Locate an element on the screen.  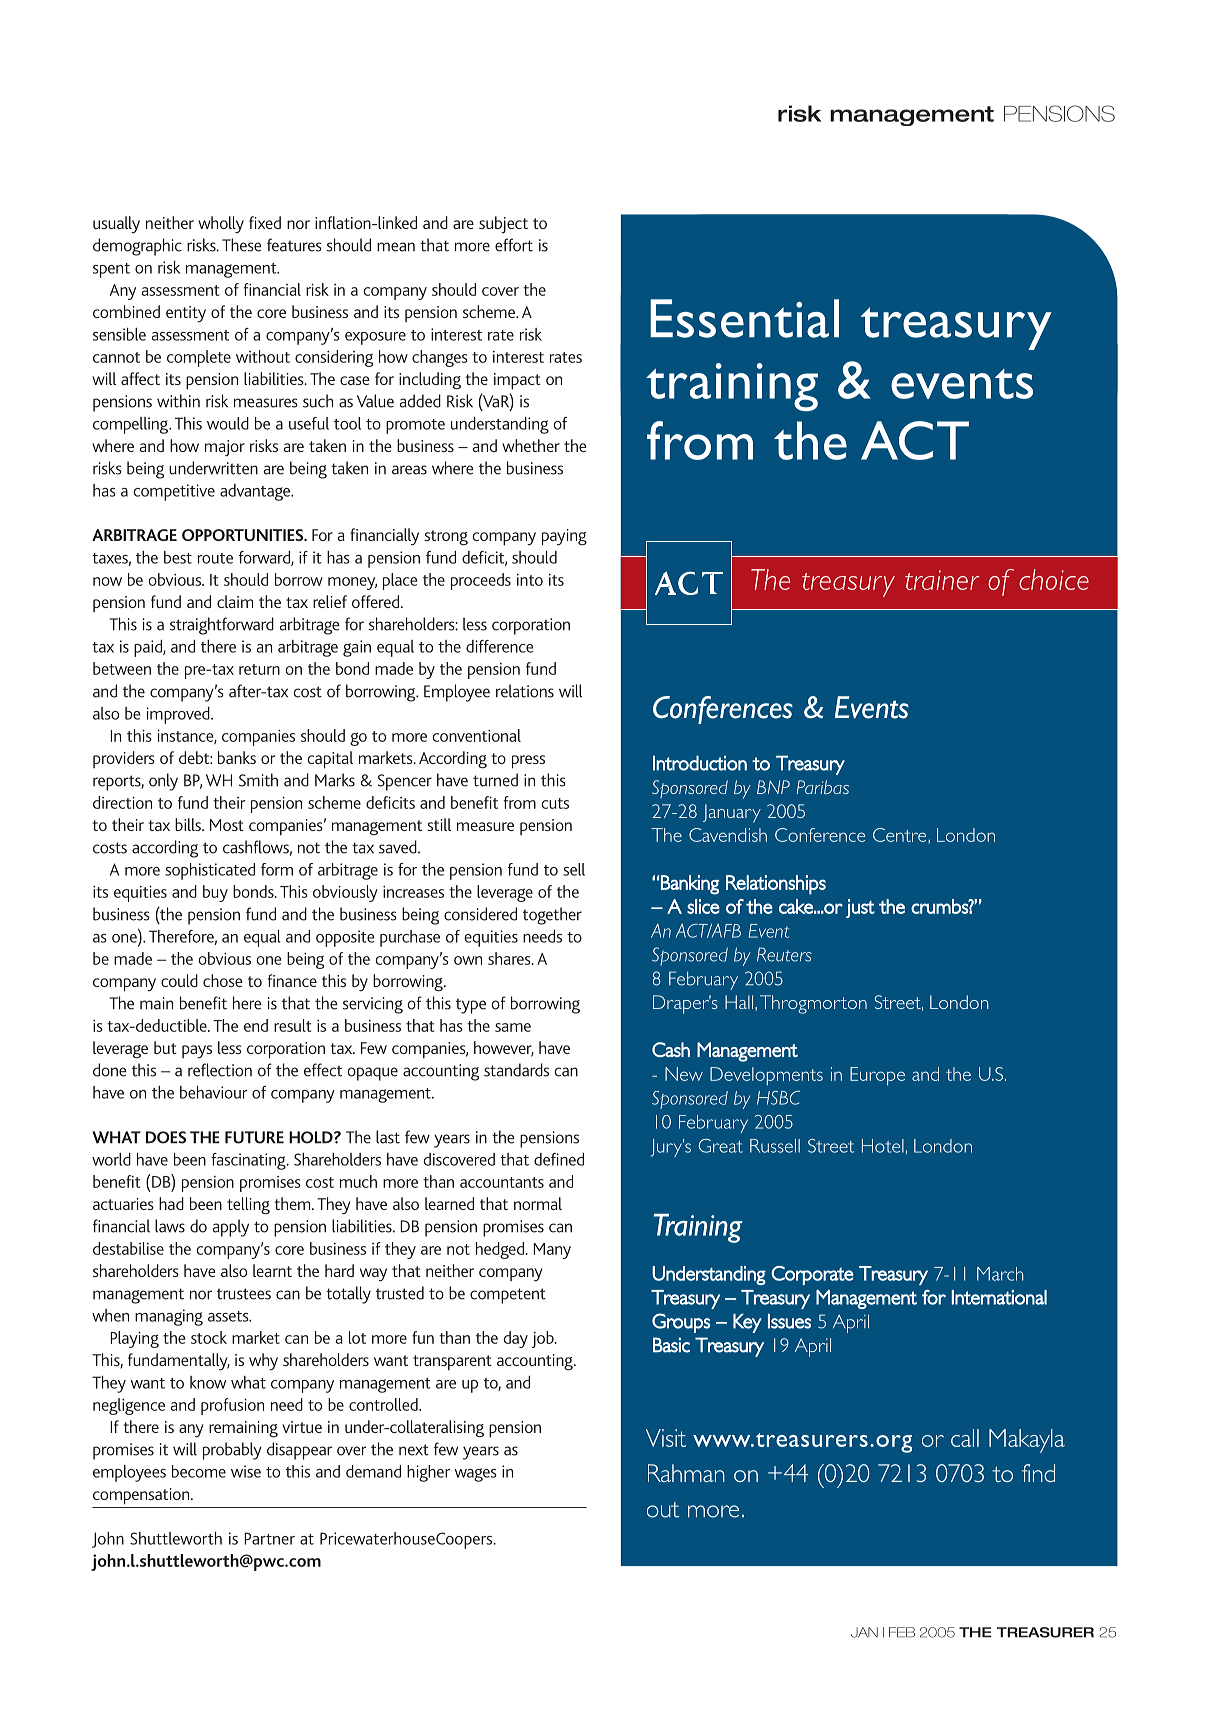
normal is located at coordinates (538, 1203).
